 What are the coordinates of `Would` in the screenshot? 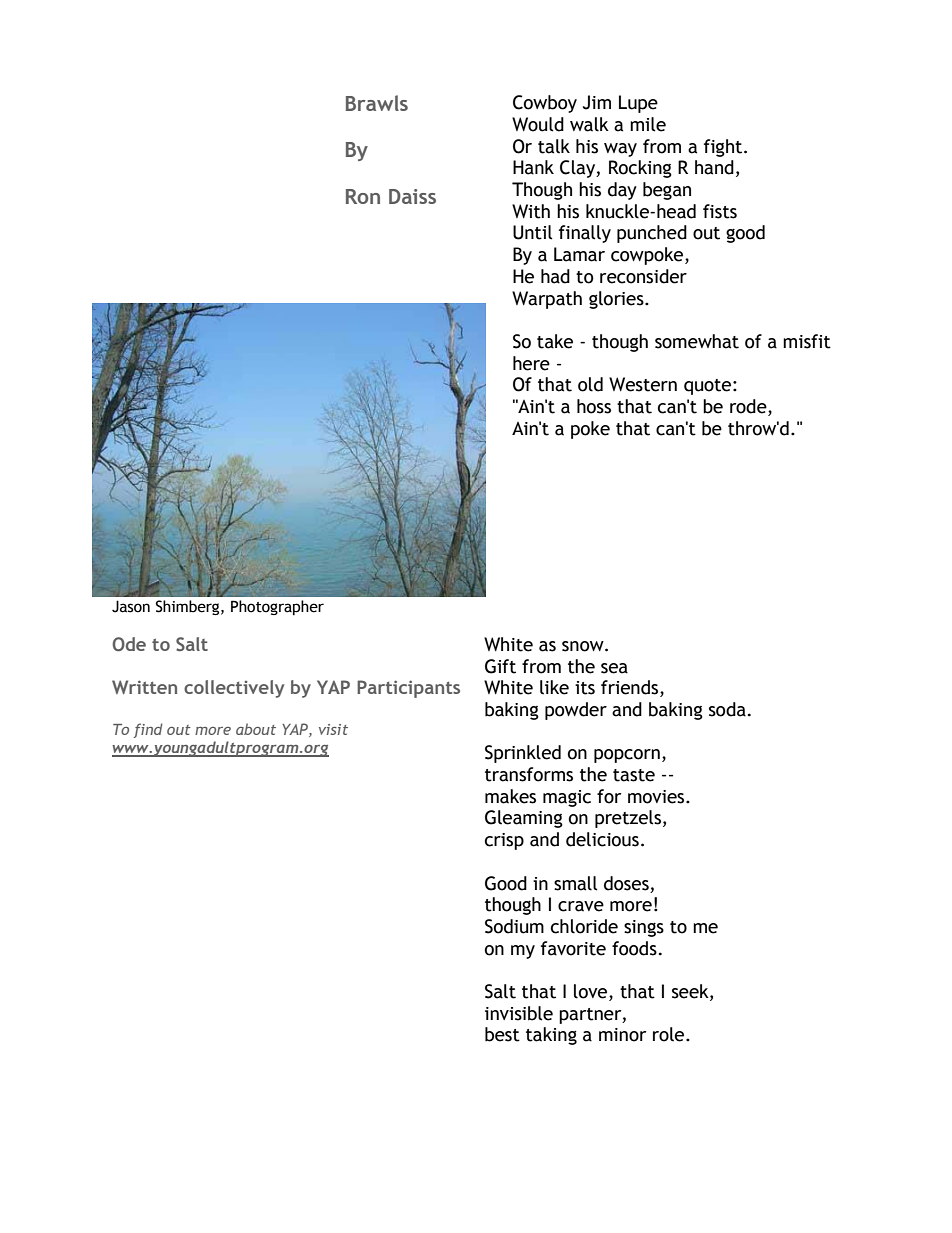 It's located at (538, 124).
